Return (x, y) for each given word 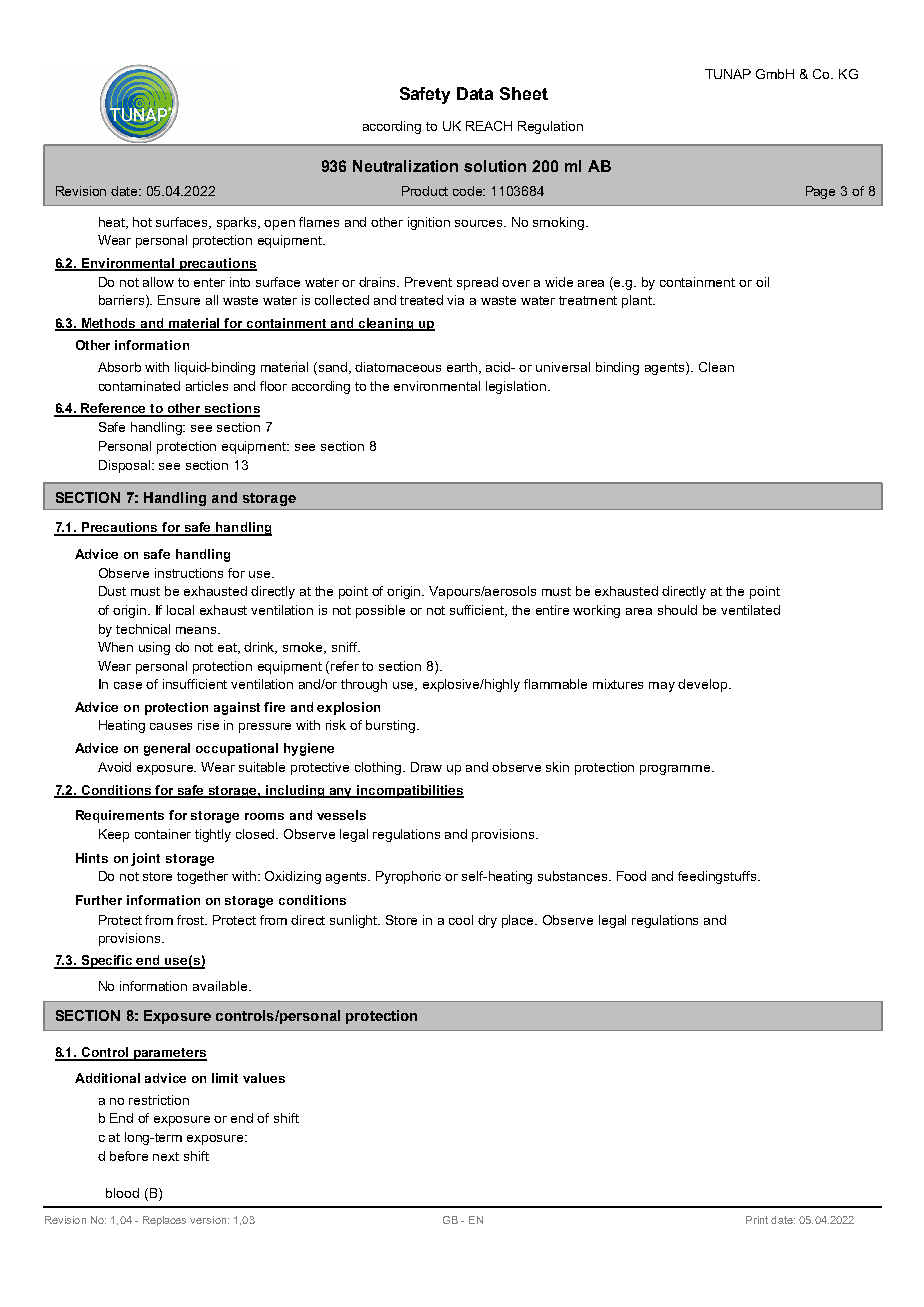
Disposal (126, 466)
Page (820, 192)
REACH (489, 126)
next (166, 1156)
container (163, 834)
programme (676, 770)
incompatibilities (409, 791)
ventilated (750, 610)
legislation (517, 387)
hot (142, 222)
